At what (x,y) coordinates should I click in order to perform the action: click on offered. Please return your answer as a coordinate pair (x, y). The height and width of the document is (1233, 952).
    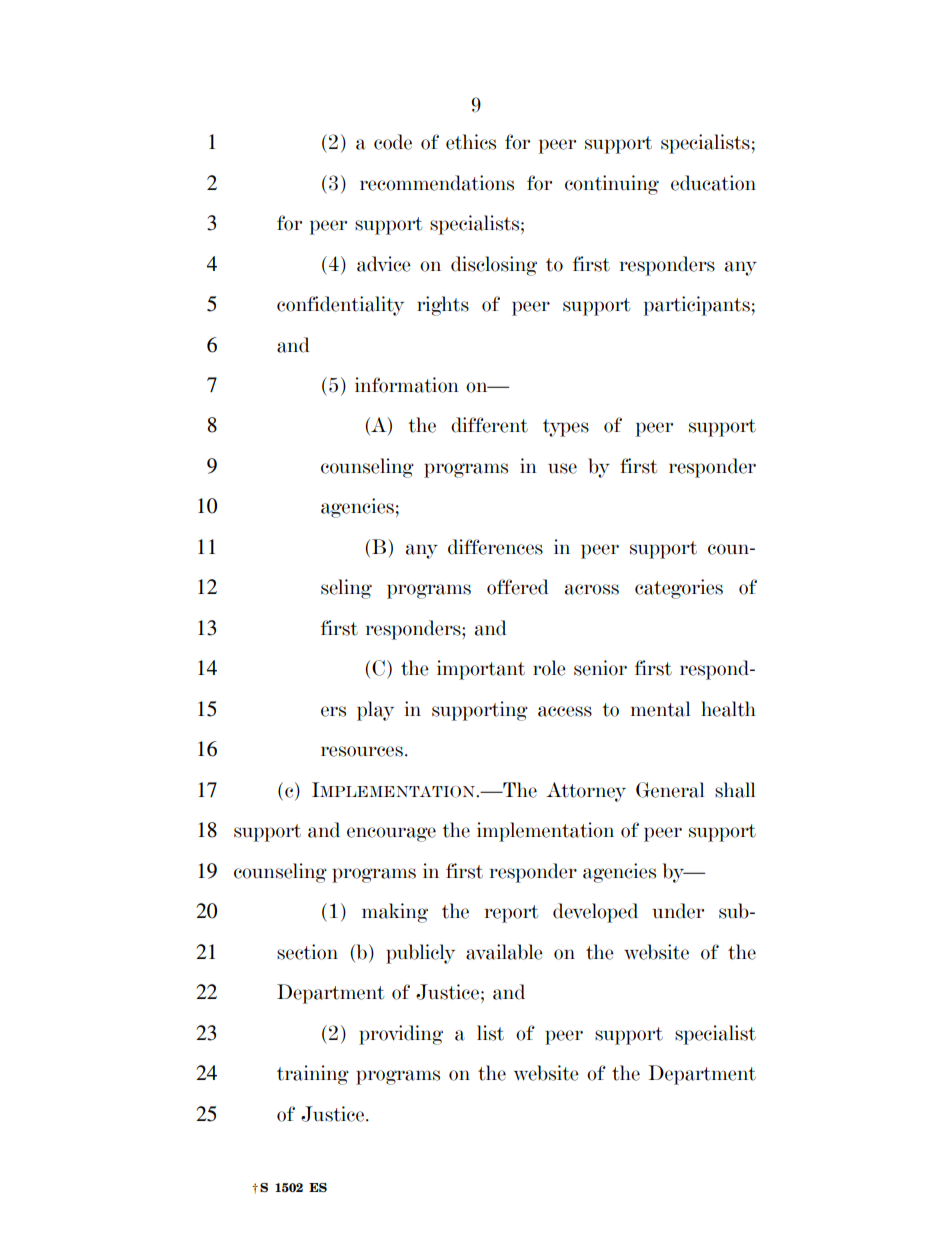
    Looking at the image, I should click on (518, 587).
